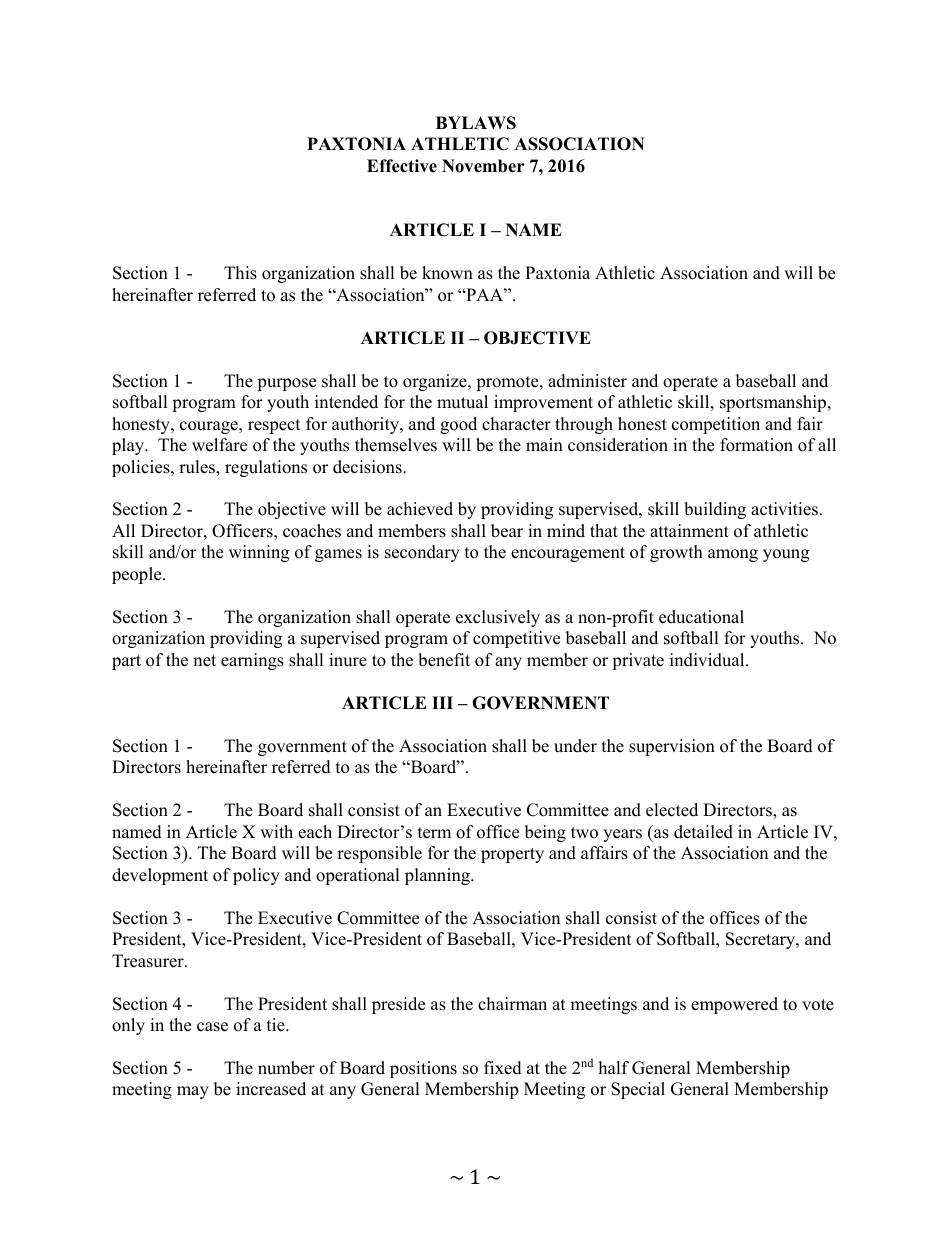  I want to click on III, so click(442, 702).
